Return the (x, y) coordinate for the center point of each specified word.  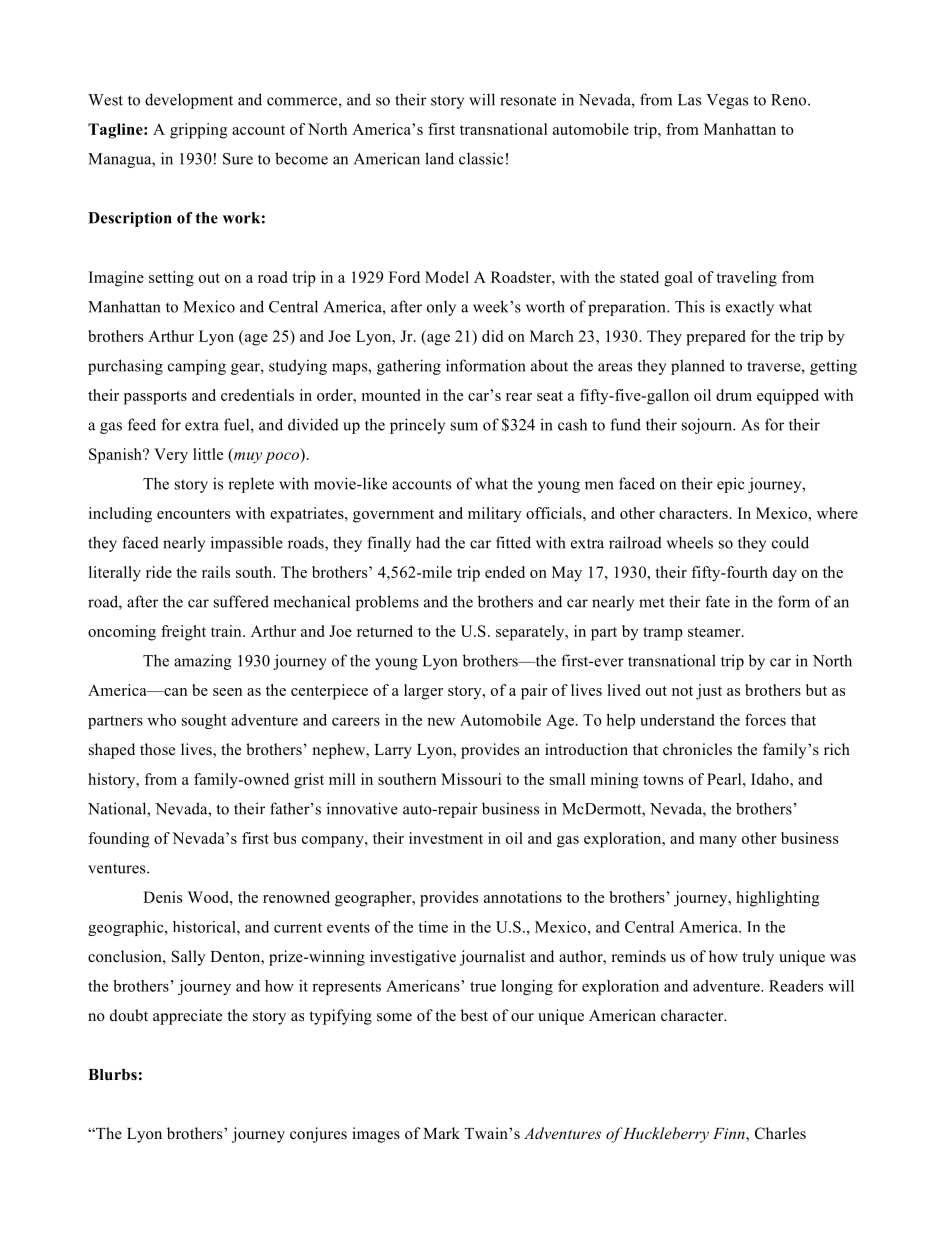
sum (464, 426)
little (208, 454)
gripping (199, 131)
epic (730, 485)
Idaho (771, 779)
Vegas (727, 101)
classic (481, 158)
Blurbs (112, 1075)
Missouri (471, 779)
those (157, 749)
